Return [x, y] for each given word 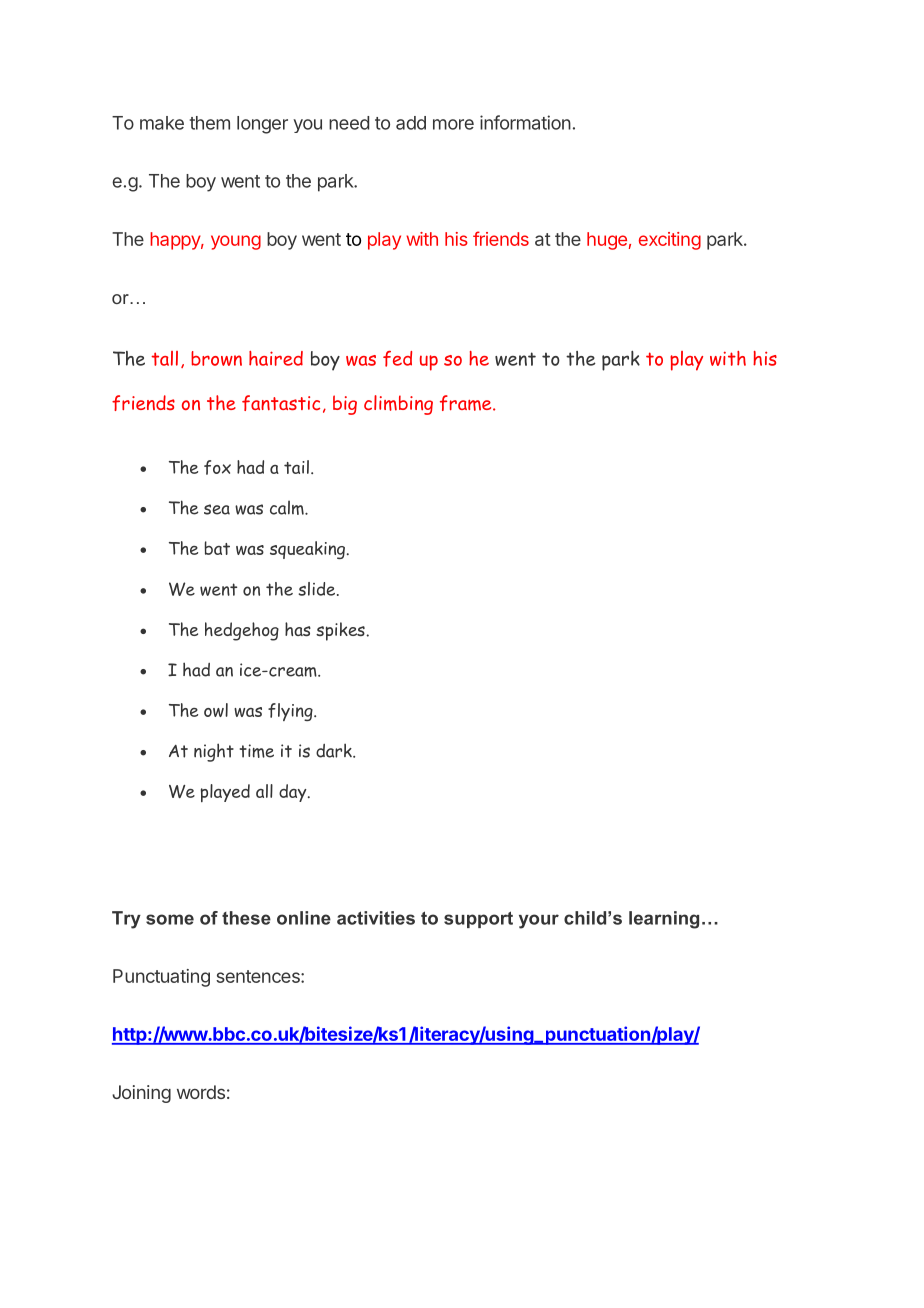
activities [376, 918]
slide [318, 589]
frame [467, 403]
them [210, 123]
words [201, 1092]
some [170, 919]
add [411, 123]
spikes [341, 631]
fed [397, 359]
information [525, 122]
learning [664, 920]
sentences [259, 976]
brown [216, 358]
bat [217, 548]
